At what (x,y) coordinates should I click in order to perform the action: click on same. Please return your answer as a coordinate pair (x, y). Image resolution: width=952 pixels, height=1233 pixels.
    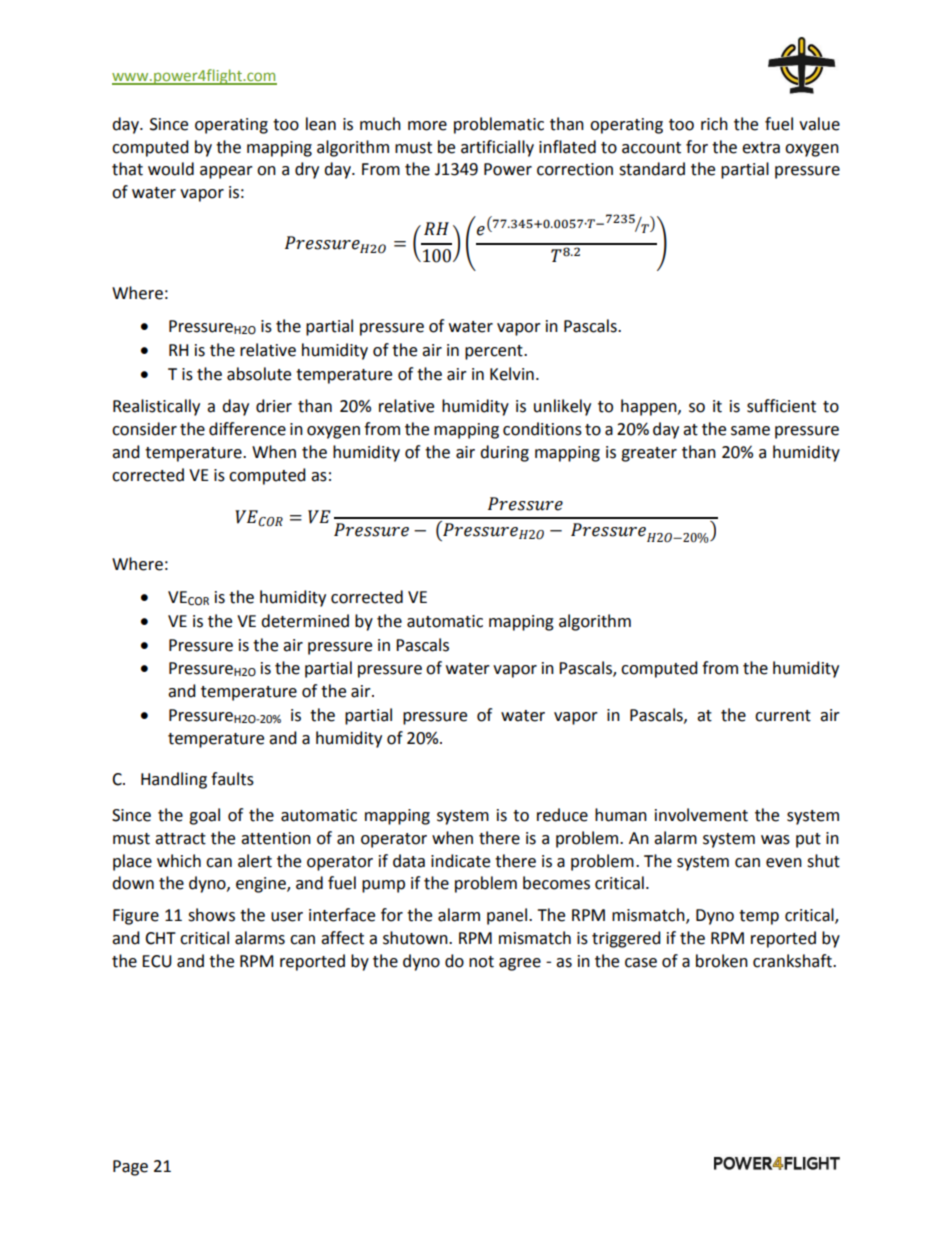
    Looking at the image, I should click on (750, 431).
